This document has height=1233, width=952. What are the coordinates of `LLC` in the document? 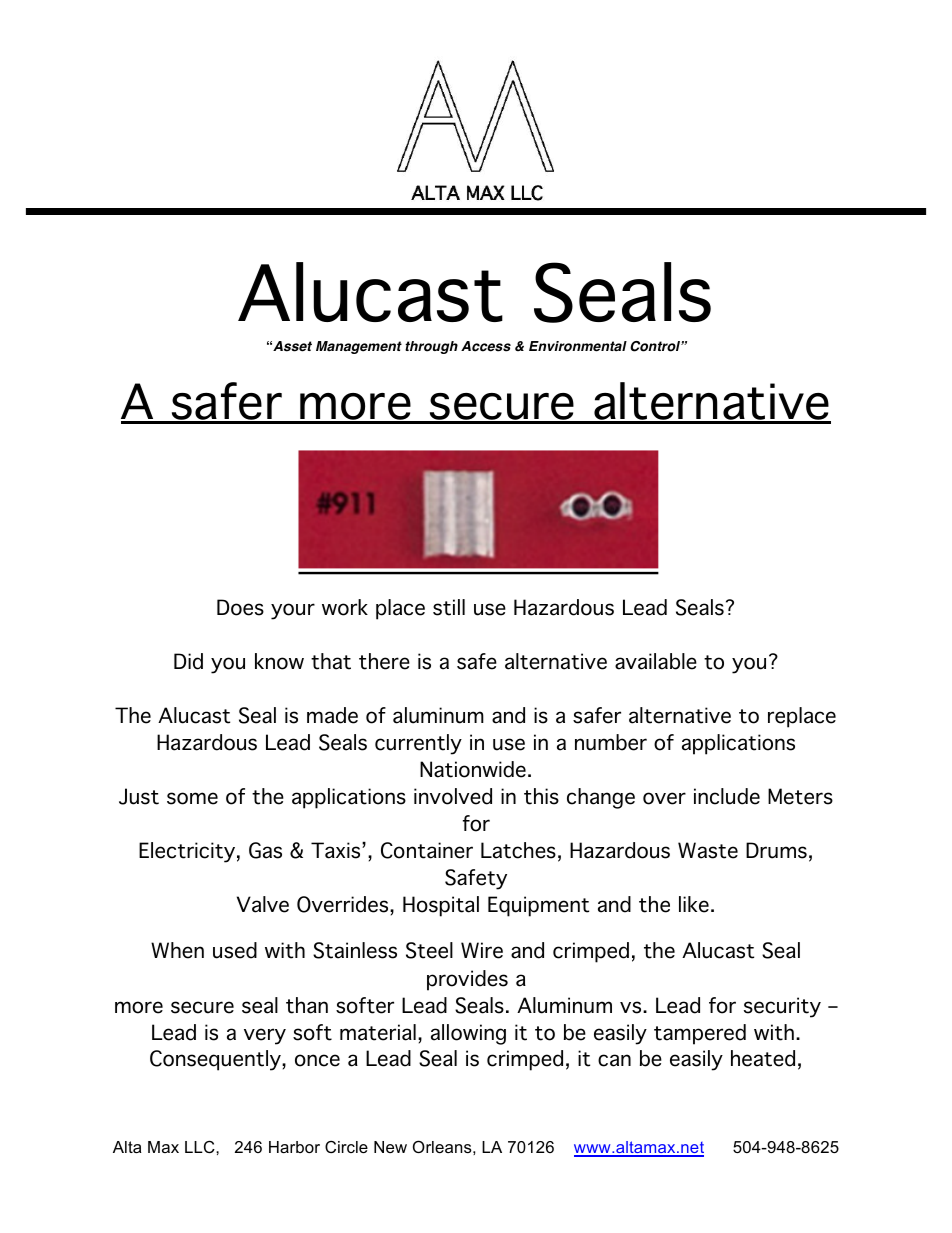 It's located at (201, 1146).
